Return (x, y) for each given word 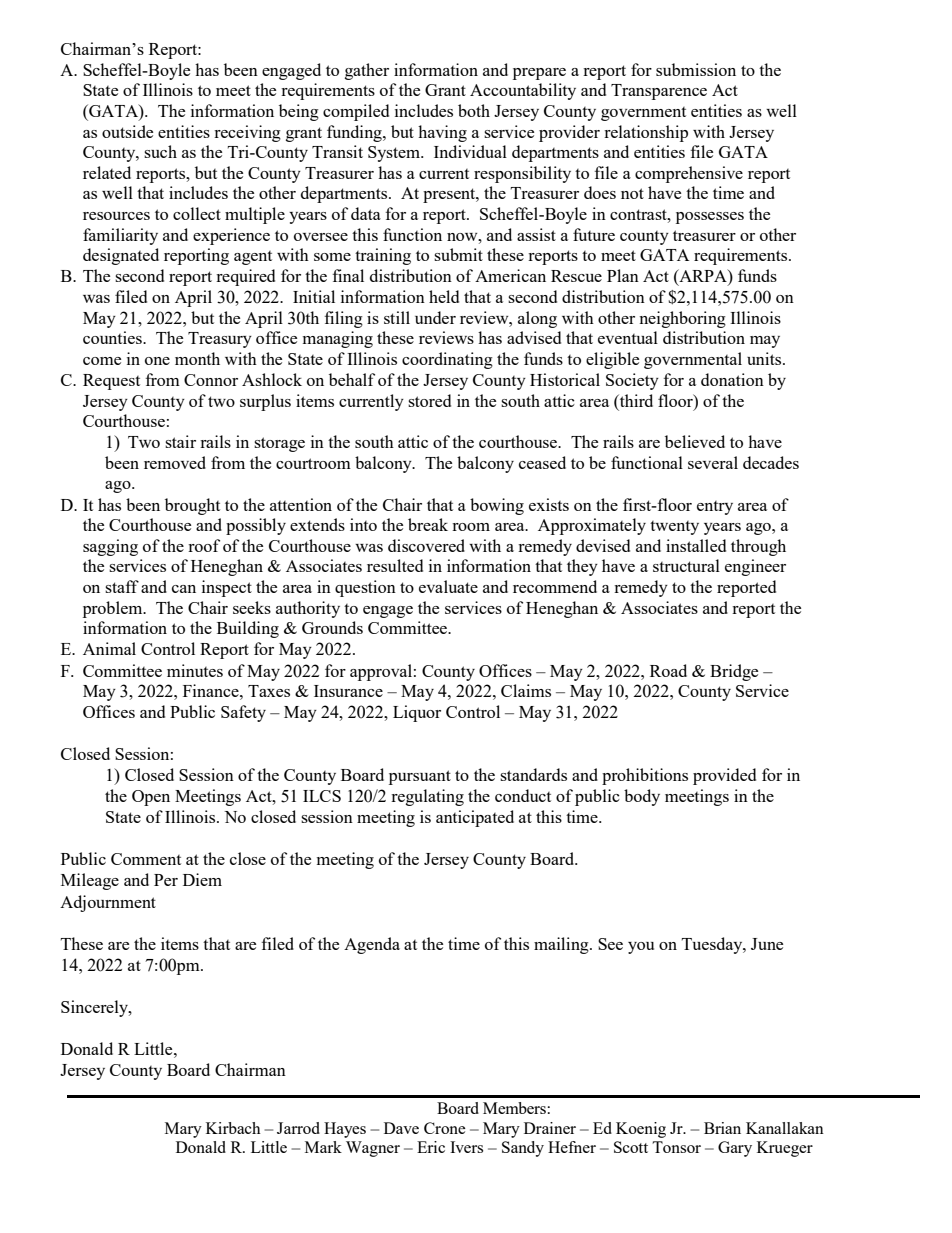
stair (180, 441)
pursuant (420, 777)
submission (696, 69)
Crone (445, 1128)
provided (724, 776)
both (474, 110)
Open (151, 798)
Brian (722, 1128)
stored (429, 400)
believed (695, 441)
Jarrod (298, 1128)
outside (127, 131)
